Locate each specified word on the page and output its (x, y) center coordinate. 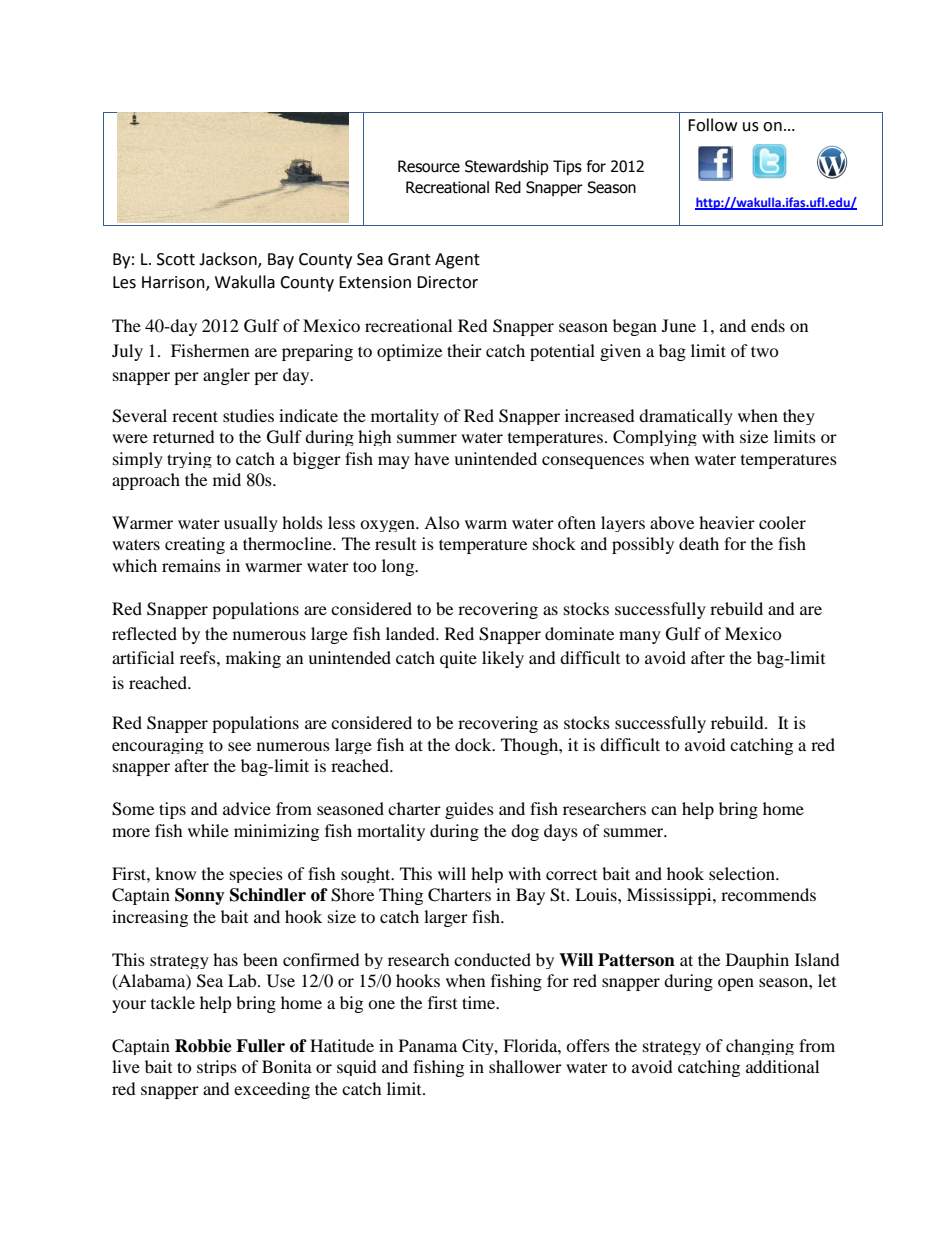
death (699, 543)
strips (217, 1068)
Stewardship (507, 167)
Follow (712, 125)
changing (760, 1047)
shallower (525, 1066)
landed (411, 633)
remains (191, 565)
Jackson (229, 260)
